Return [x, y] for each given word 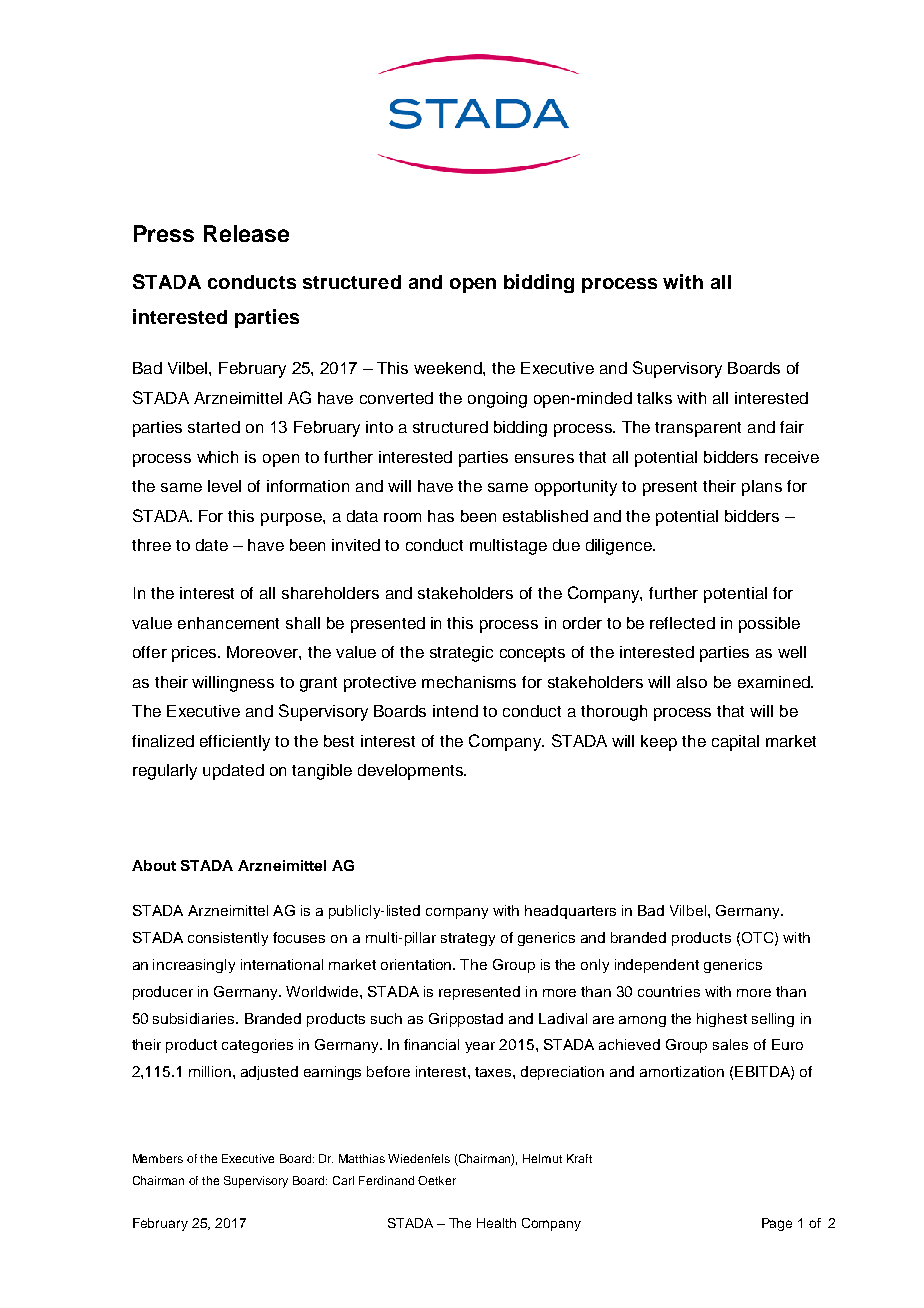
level [224, 486]
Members [158, 1158]
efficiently [235, 743]
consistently [228, 939]
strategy [468, 939]
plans [762, 488]
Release [246, 233]
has [441, 516]
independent [657, 966]
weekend [449, 368]
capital [735, 743]
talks [654, 398]
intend [455, 711]
